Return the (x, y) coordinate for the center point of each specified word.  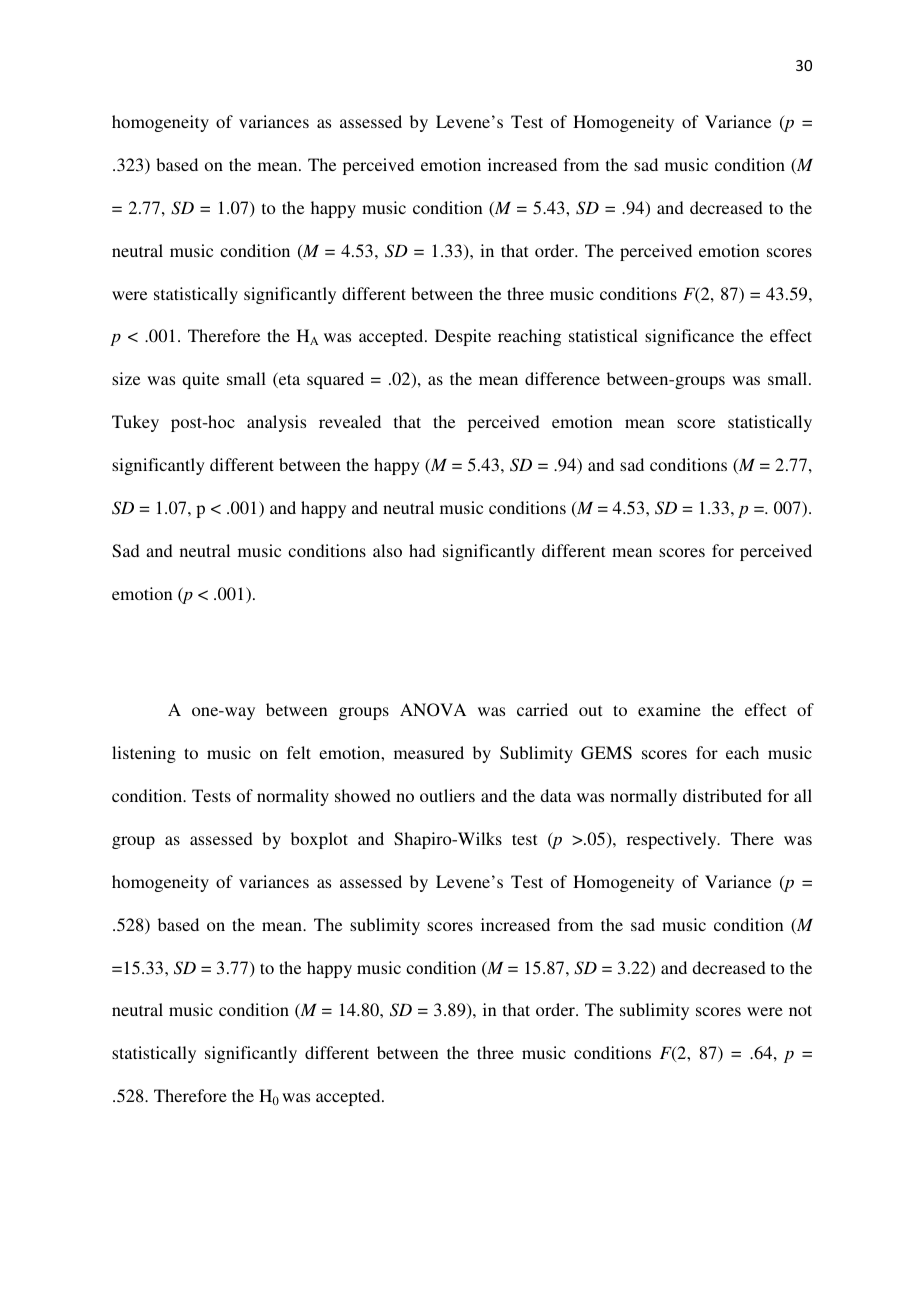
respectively (673, 840)
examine (669, 709)
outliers (447, 795)
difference (562, 378)
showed (363, 795)
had (422, 550)
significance (689, 337)
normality (293, 797)
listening (144, 754)
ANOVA (433, 710)
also (387, 550)
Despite (463, 337)
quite (200, 380)
